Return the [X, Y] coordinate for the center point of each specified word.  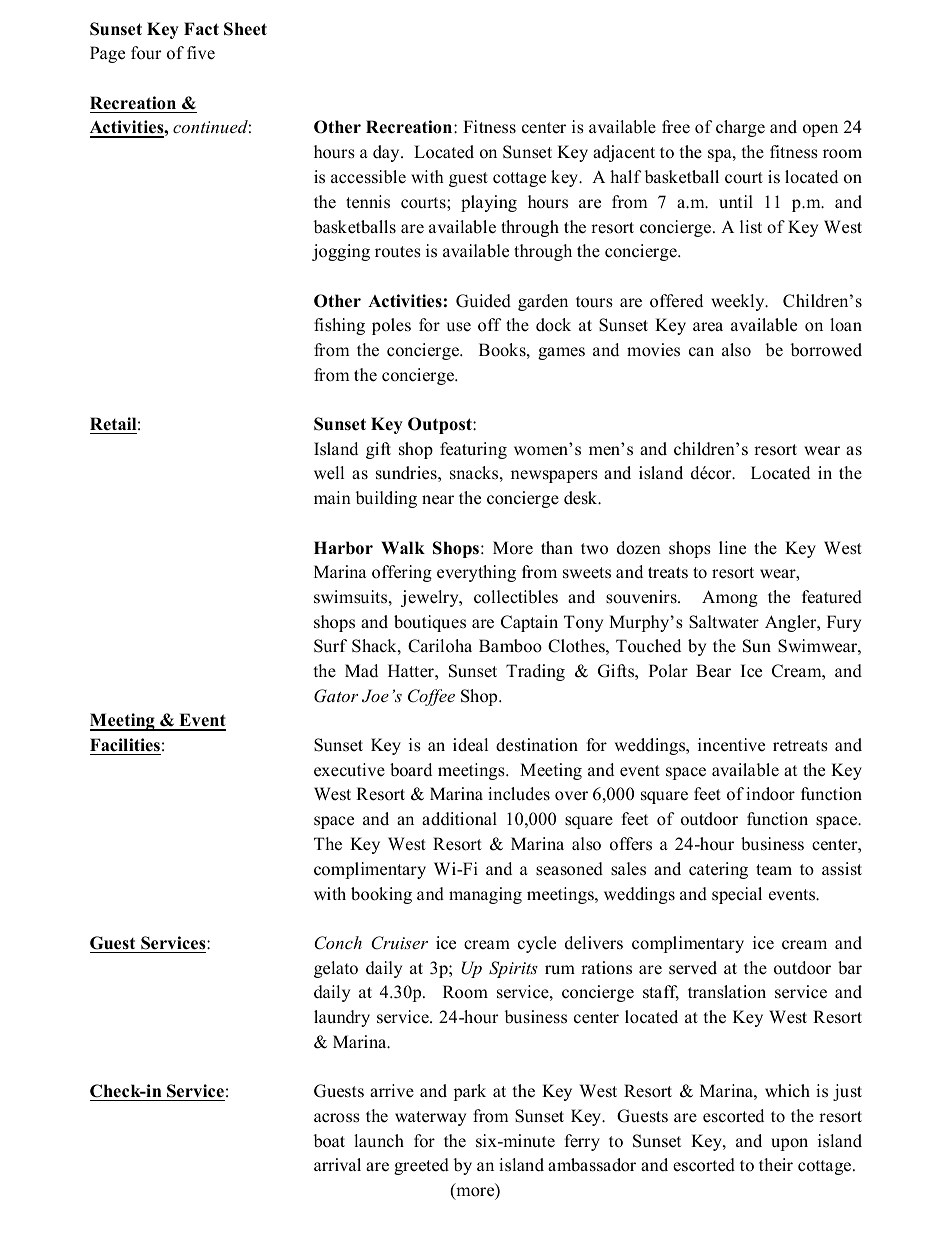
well [329, 473]
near [438, 500]
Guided [483, 301]
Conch [338, 943]
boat [329, 1141]
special [737, 895]
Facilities [125, 745]
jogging [341, 252]
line [732, 548]
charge [740, 128]
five [201, 53]
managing [485, 895]
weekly [739, 302]
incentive [731, 745]
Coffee [431, 697]
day [387, 153]
